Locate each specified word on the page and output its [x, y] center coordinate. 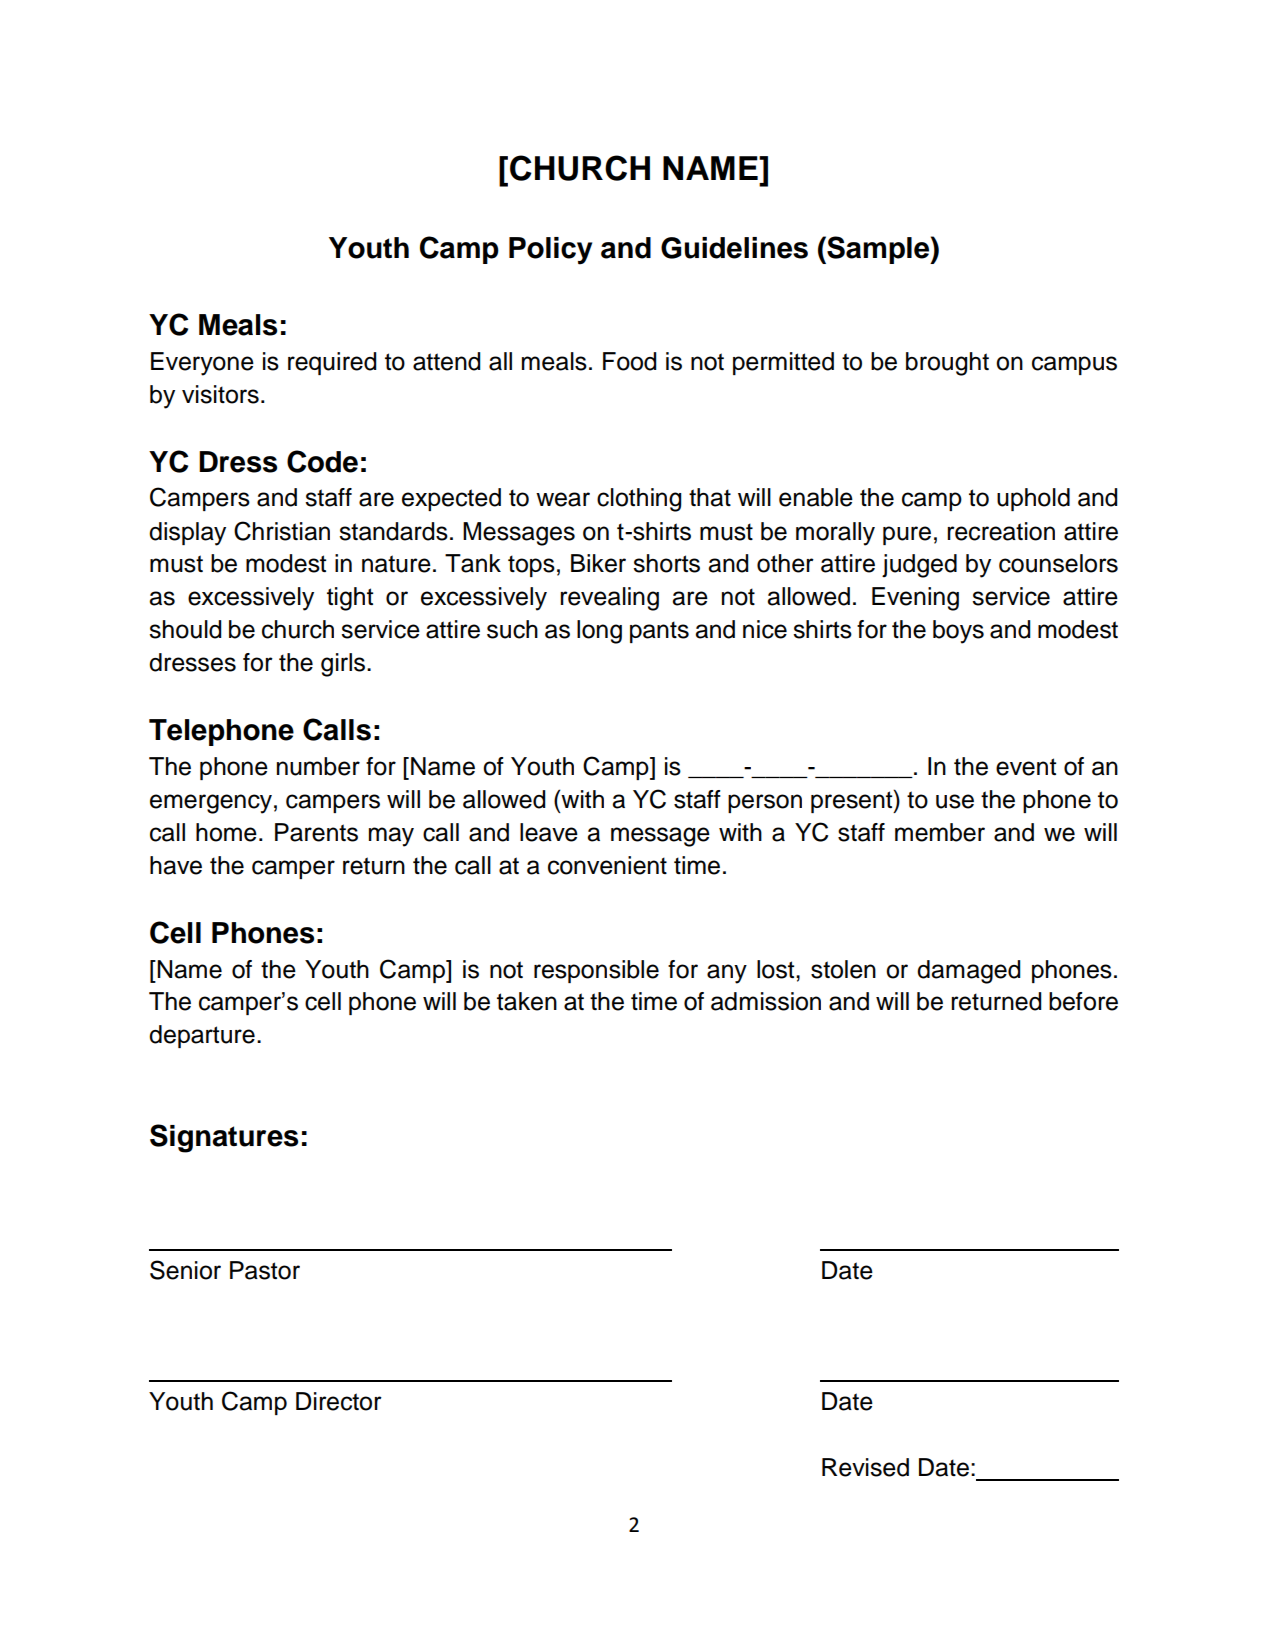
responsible [596, 971]
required [332, 363]
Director [339, 1401]
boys [958, 632]
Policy [550, 251]
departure [202, 1036]
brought [947, 364]
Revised [865, 1467]
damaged [968, 972]
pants [659, 632]
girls [344, 665]
